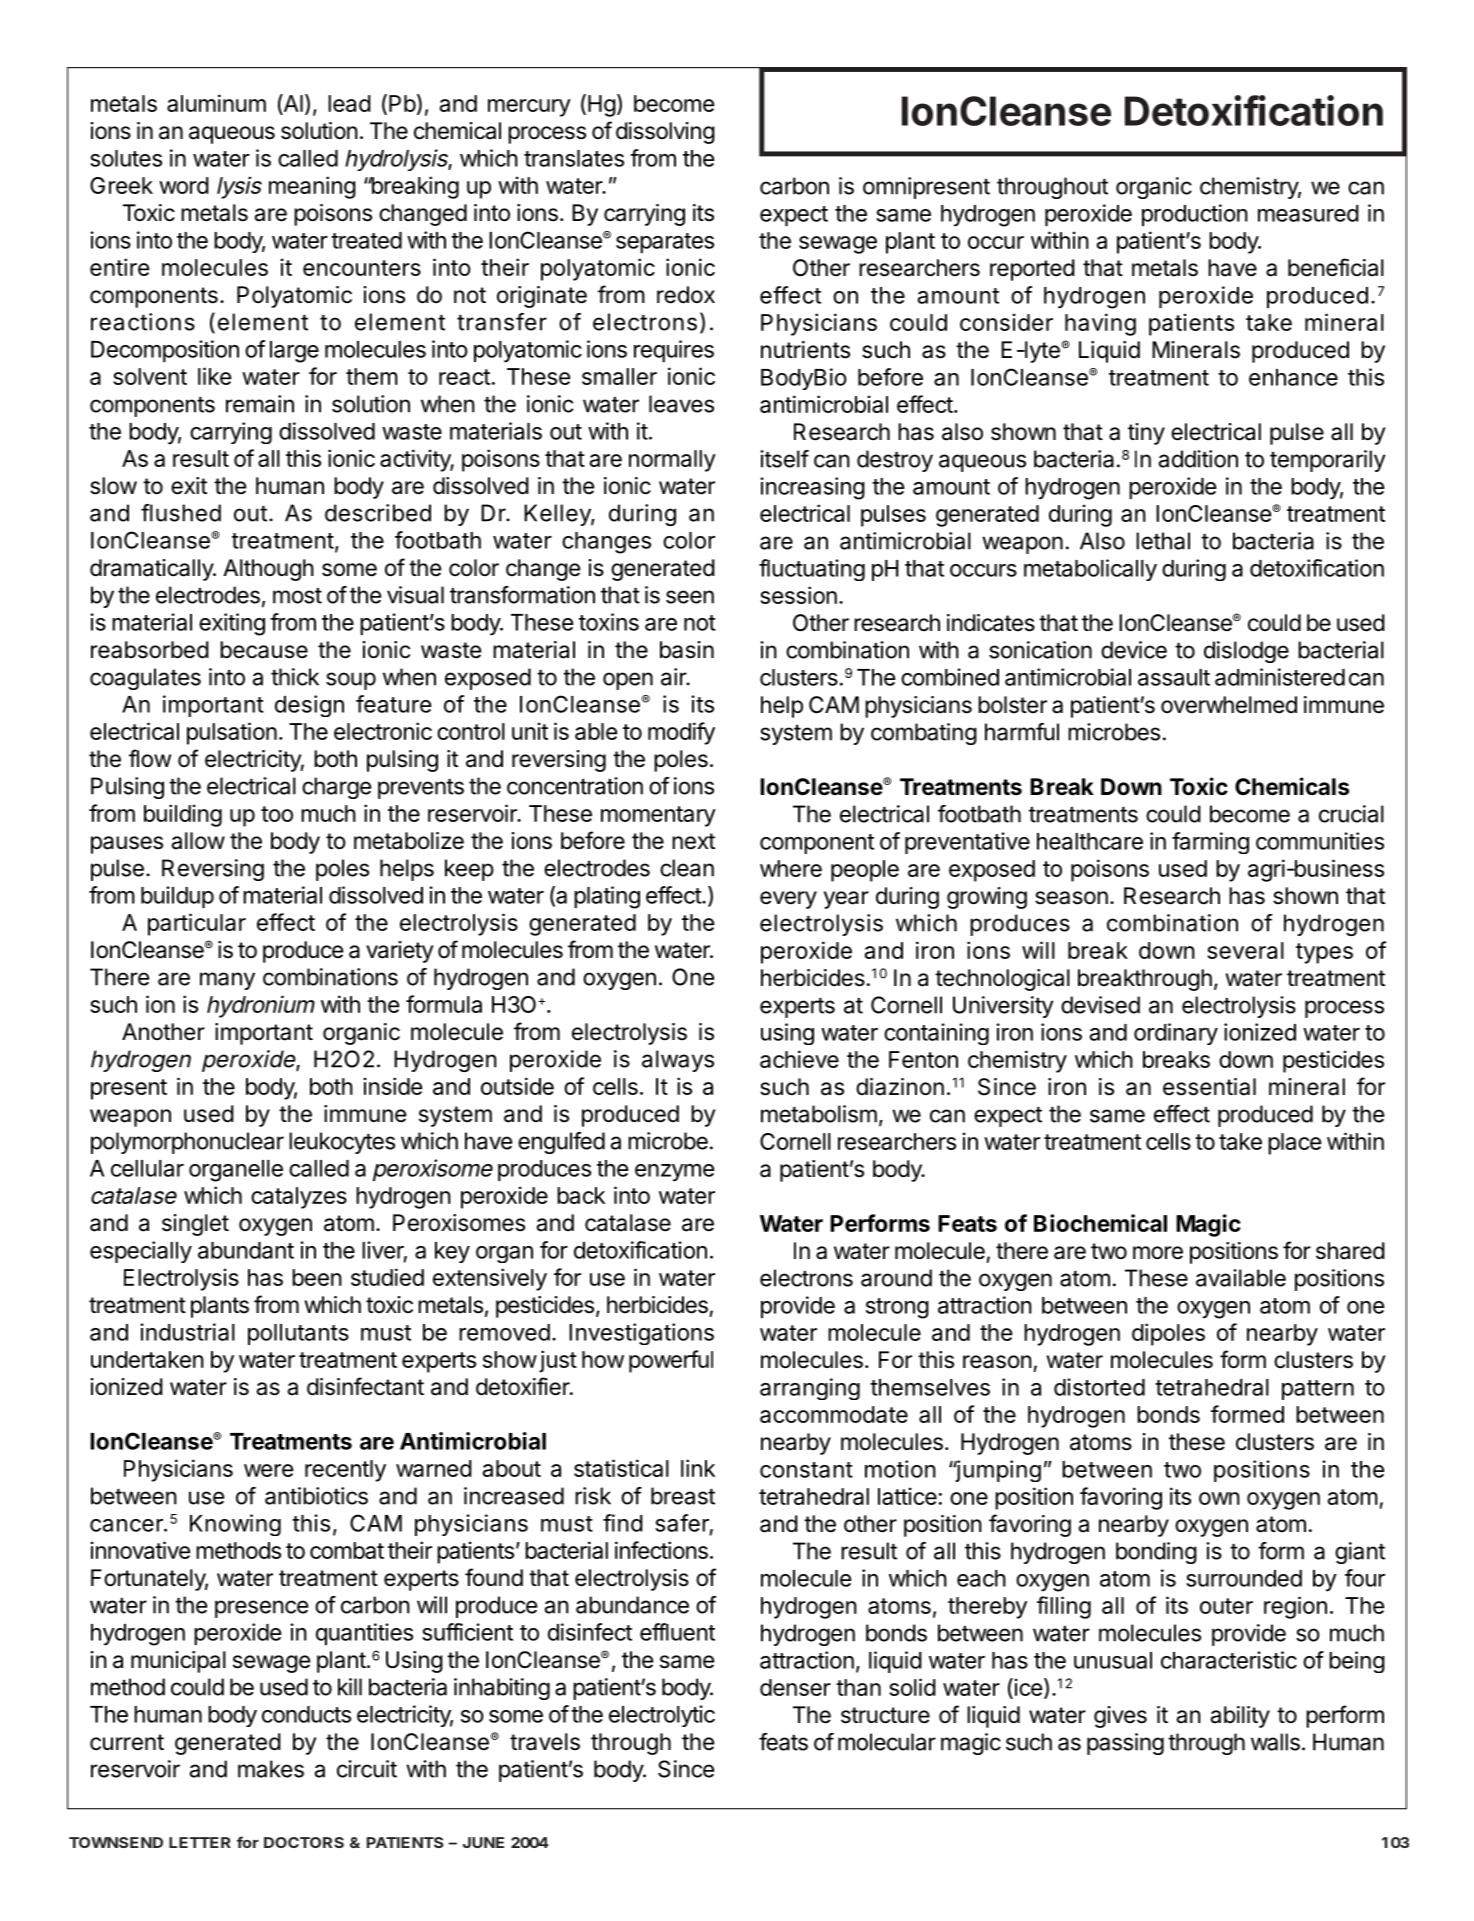 This screenshot has height=1921, width=1474. I want to click on seen, so click(690, 597).
